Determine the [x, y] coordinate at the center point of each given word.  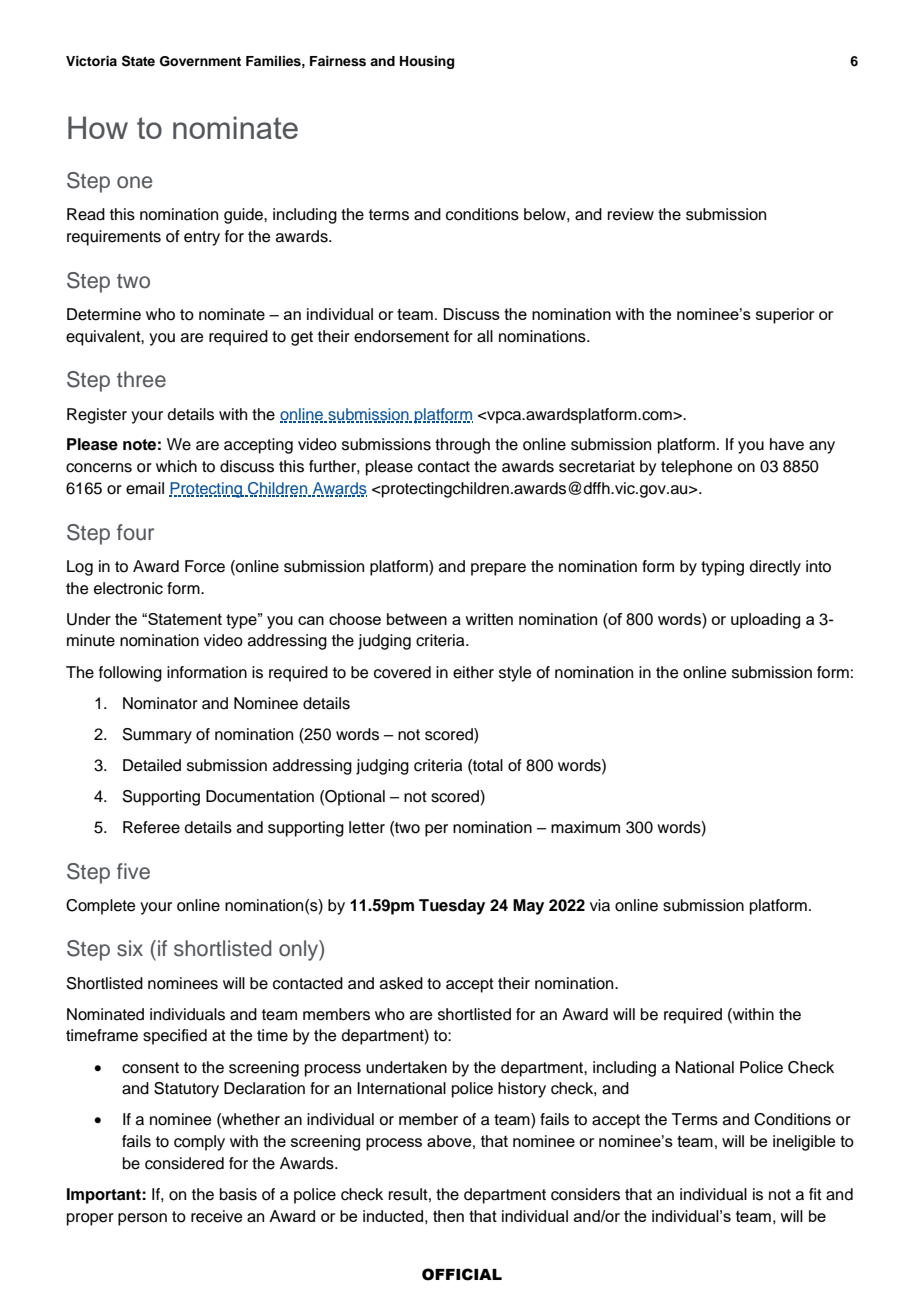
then [448, 1216]
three [141, 379]
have [787, 444]
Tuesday [452, 907]
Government [200, 61]
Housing [427, 62]
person [142, 1219]
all [485, 336]
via [600, 905]
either [473, 672]
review [631, 214]
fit [815, 1194]
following [130, 674]
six [130, 948]
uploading [765, 621]
